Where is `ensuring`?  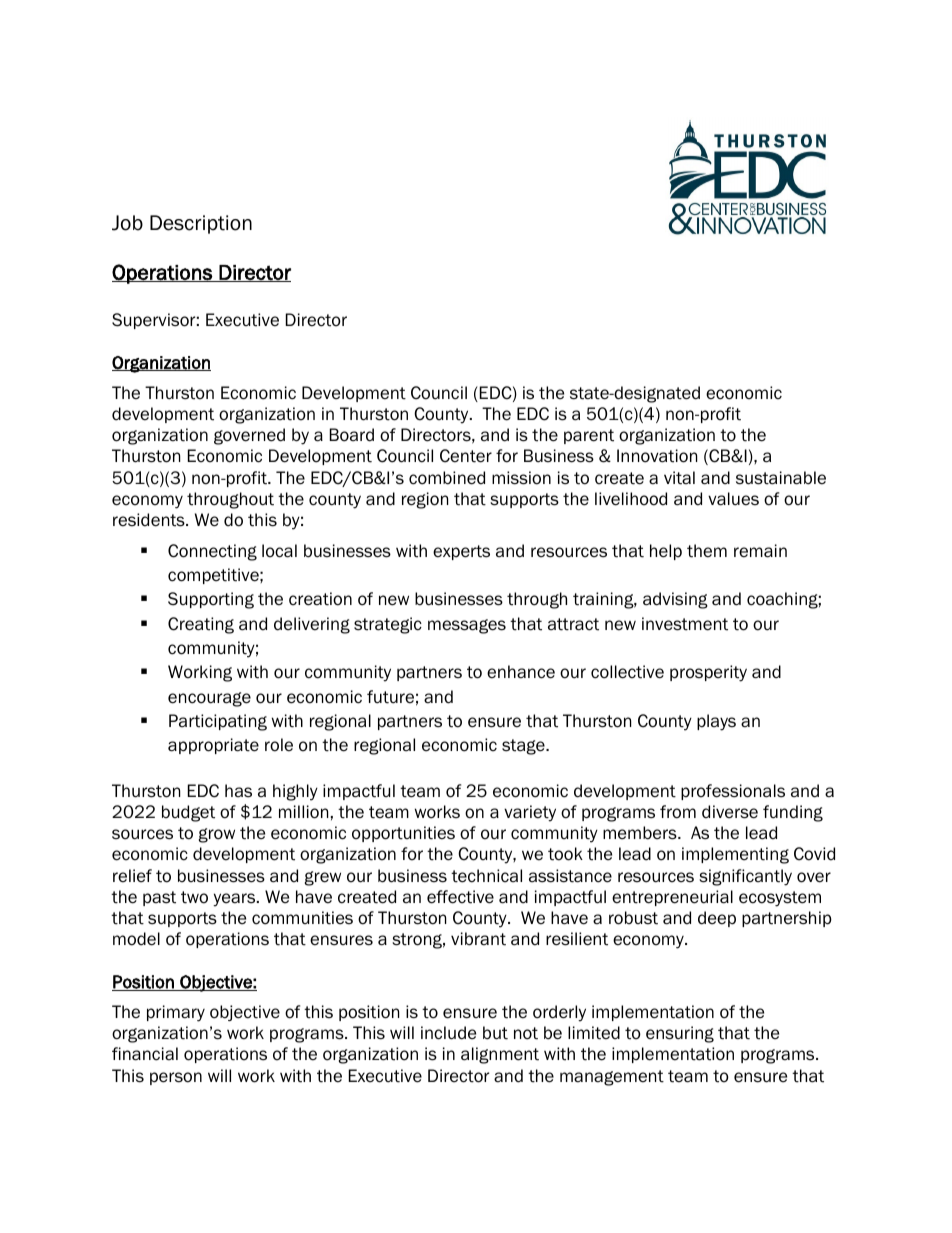 ensuring is located at coordinates (680, 1034).
